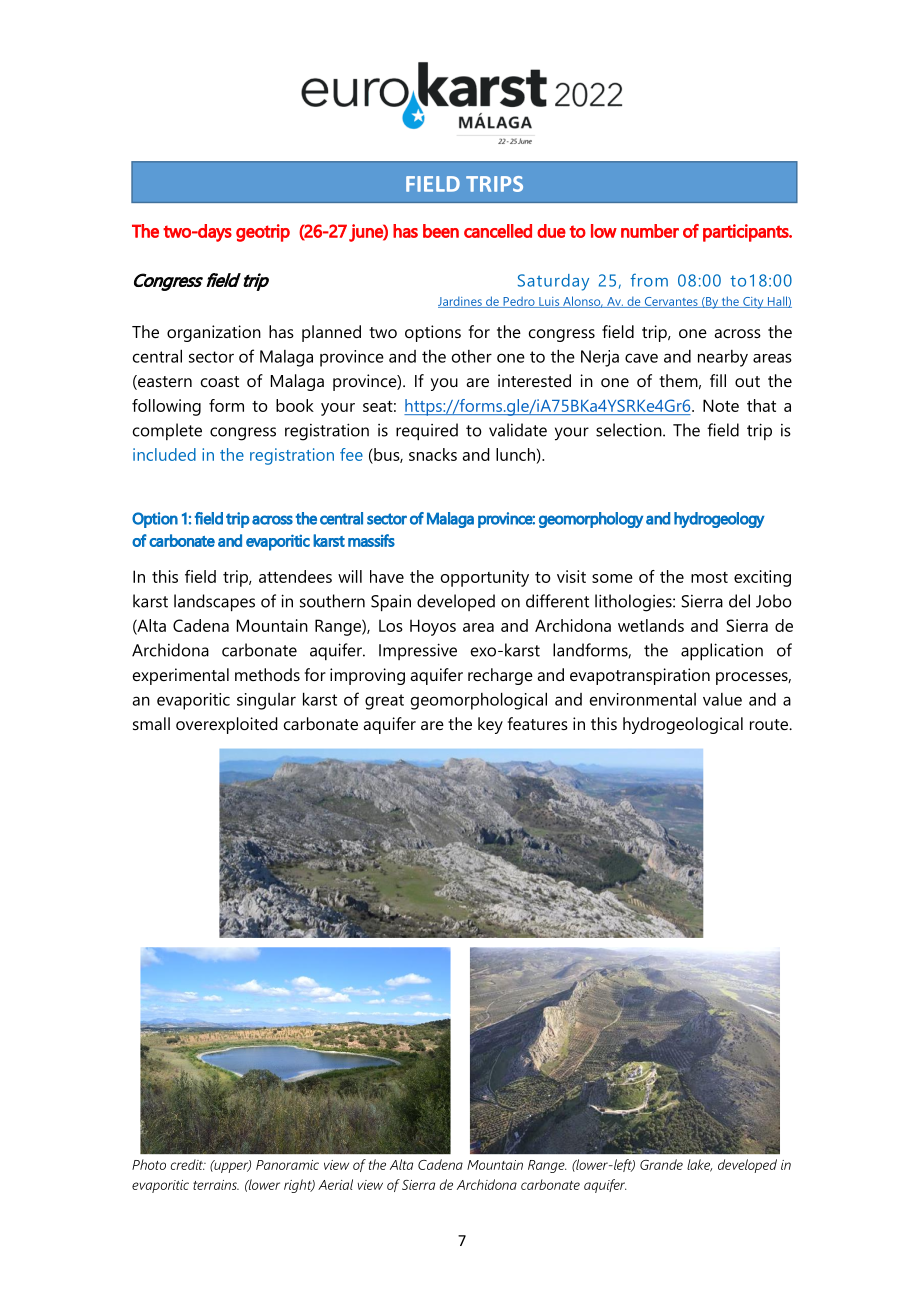 This screenshot has height=1308, width=924. Describe the element at coordinates (538, 723) in the screenshot. I see `features` at that location.
